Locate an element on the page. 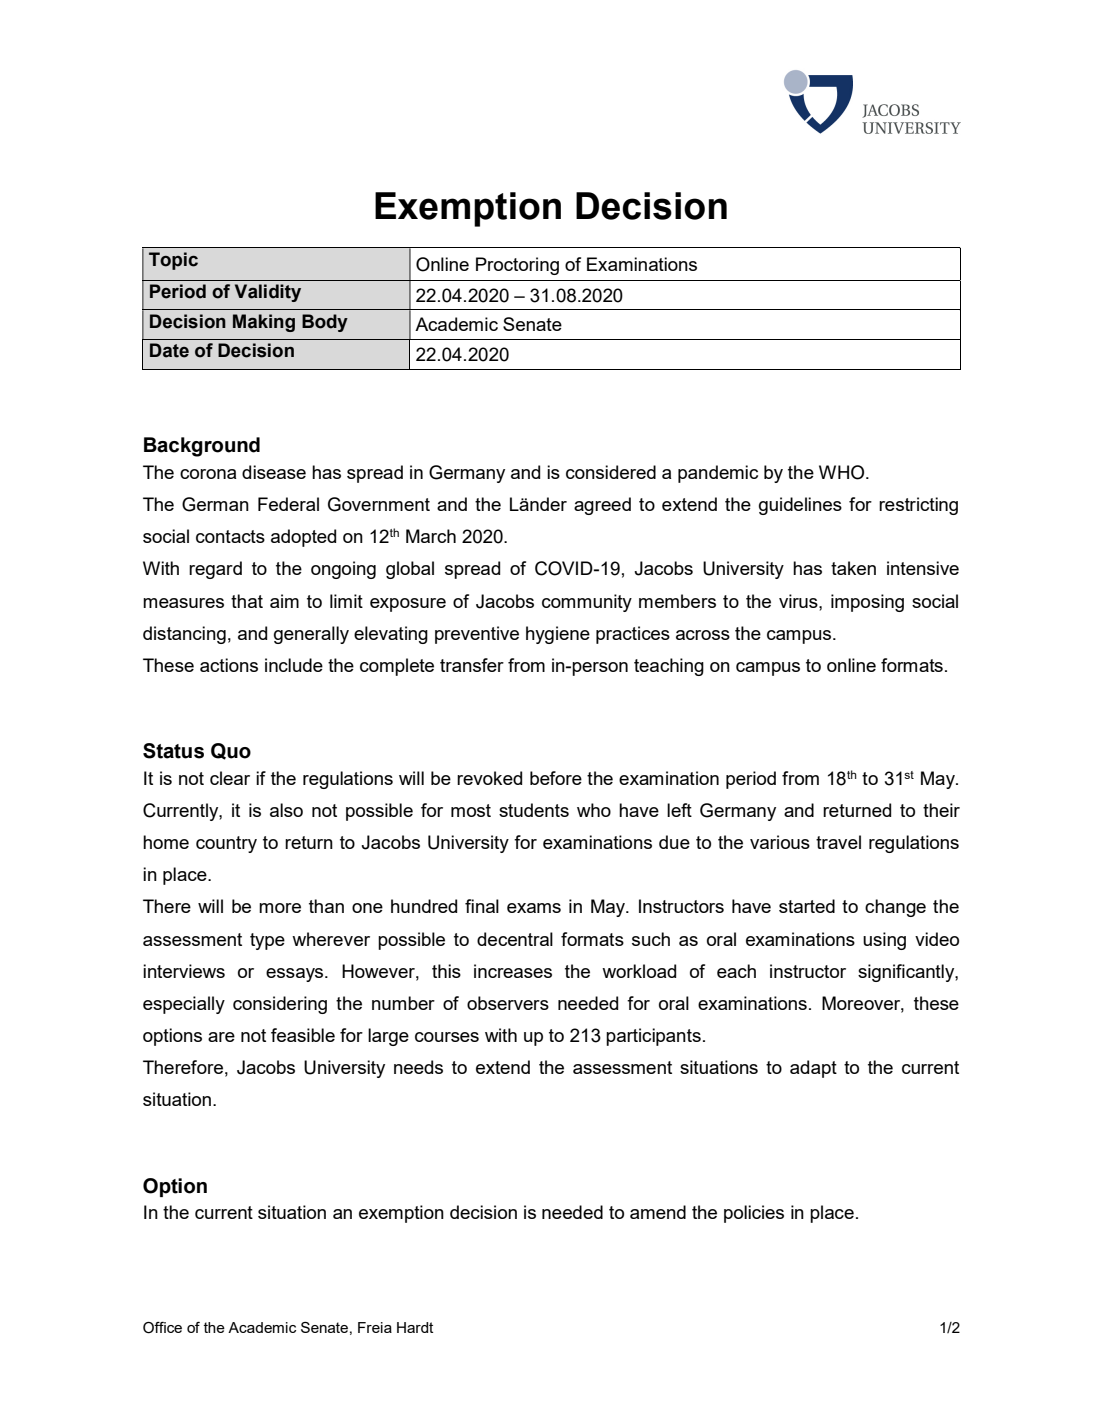  participants is located at coordinates (653, 1037).
